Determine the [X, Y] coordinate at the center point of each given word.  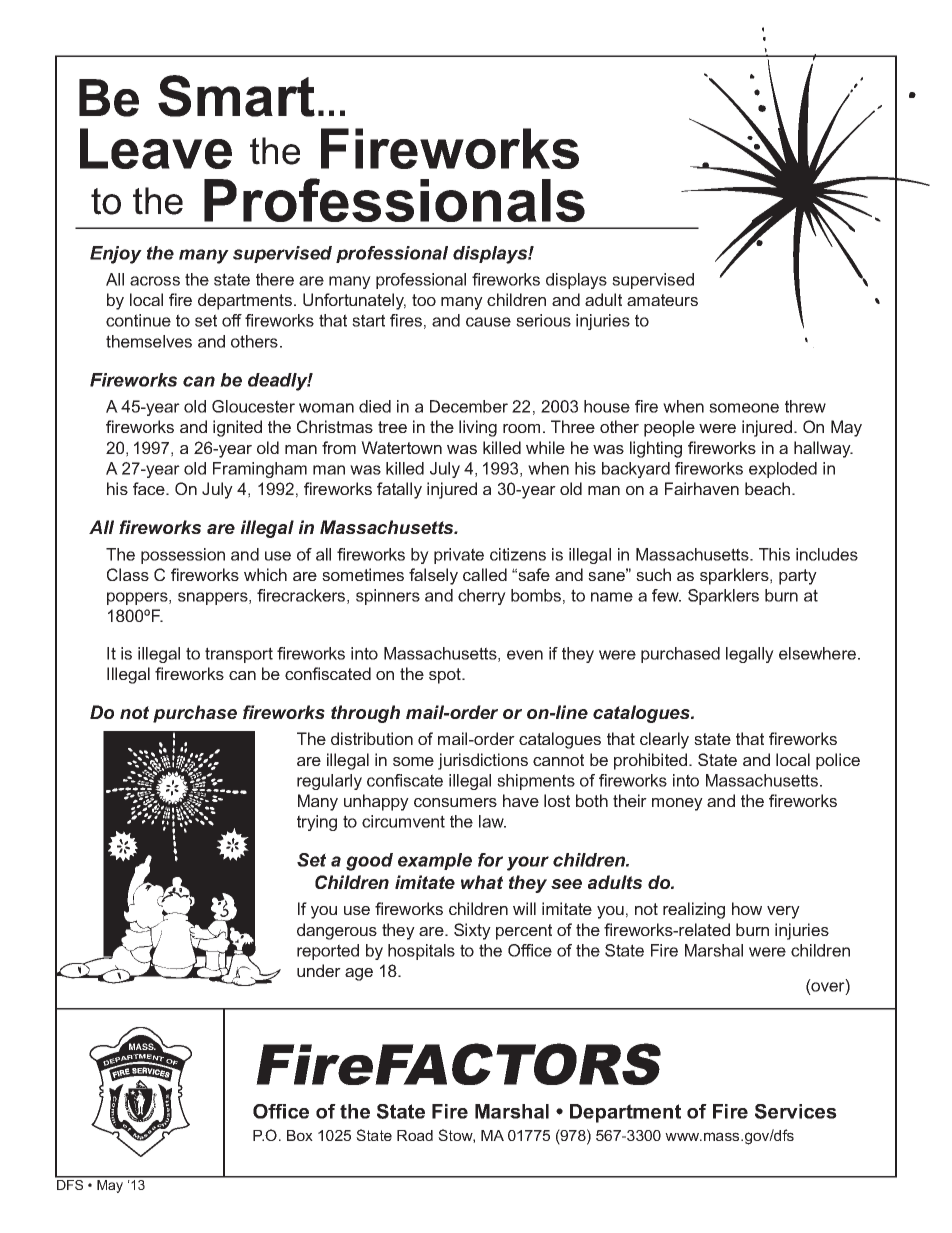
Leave [156, 148]
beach [767, 488]
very [783, 912]
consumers [455, 802]
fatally [399, 490]
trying [317, 823]
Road [415, 1135]
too [424, 300]
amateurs [662, 300]
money [677, 804]
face [150, 488]
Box [300, 1135]
